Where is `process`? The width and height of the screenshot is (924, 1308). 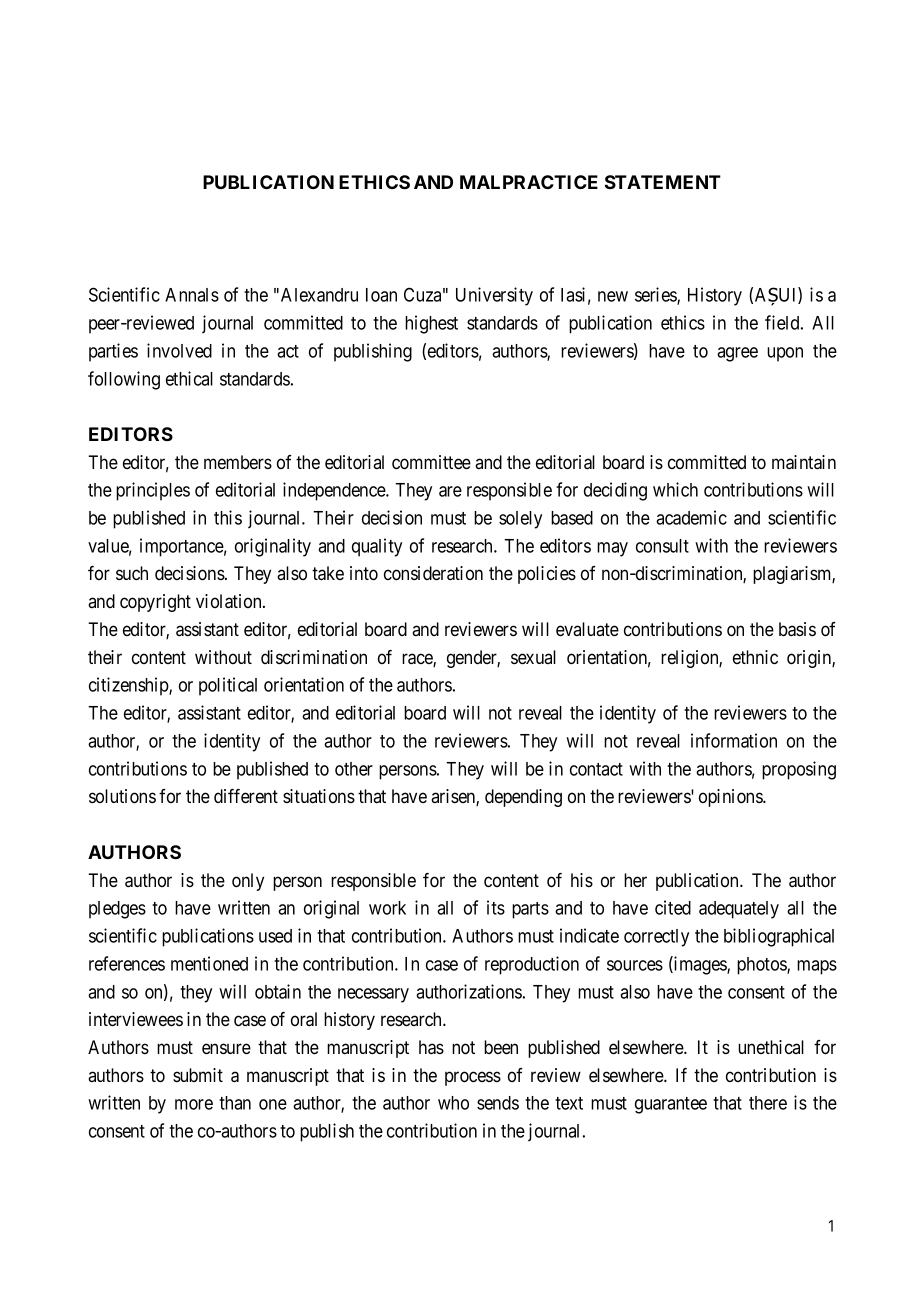 process is located at coordinates (473, 1078).
